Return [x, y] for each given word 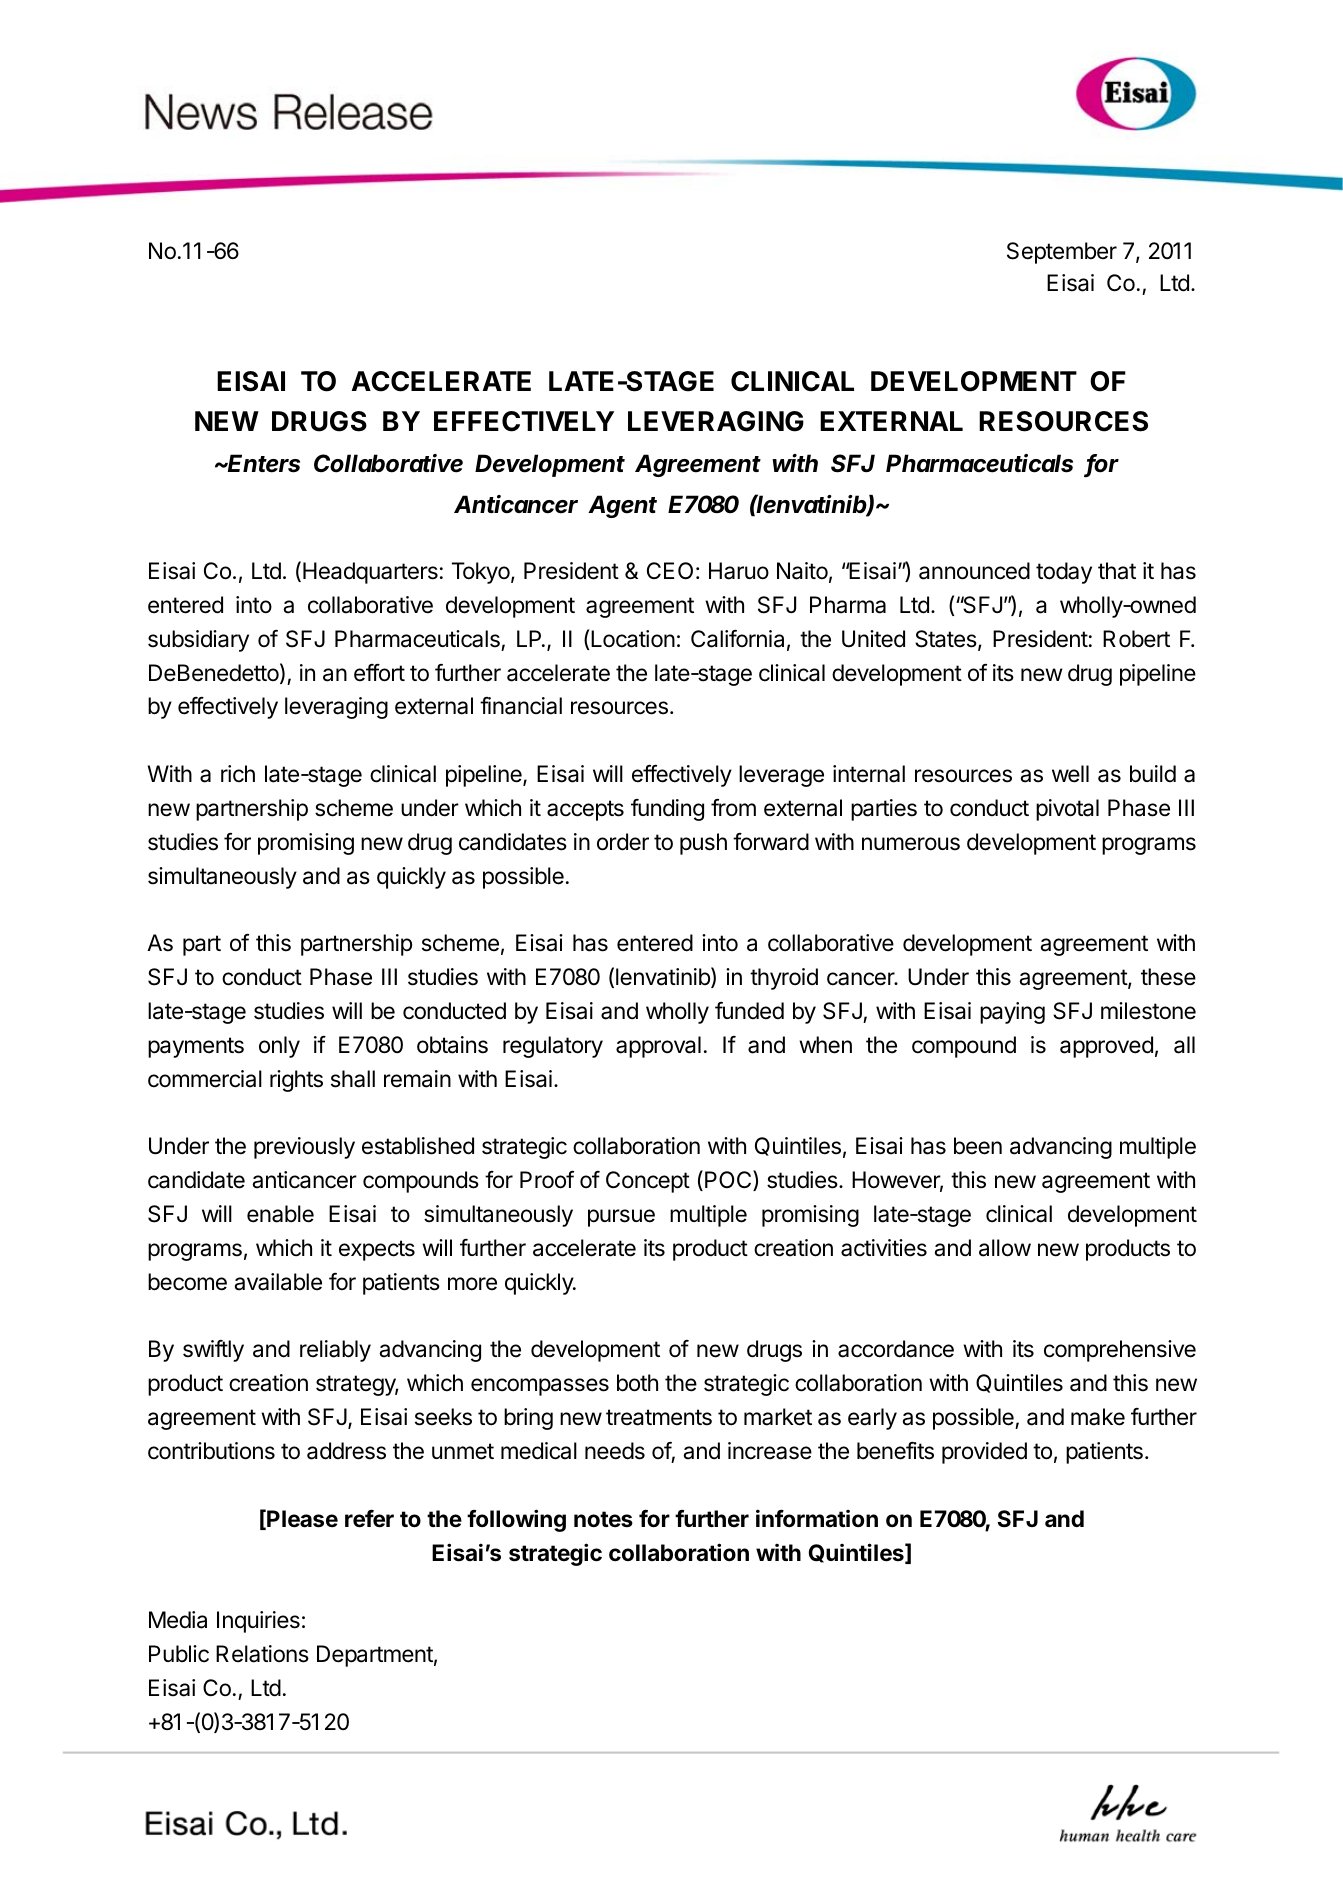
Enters [263, 463]
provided [984, 1453]
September [1062, 253]
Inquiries [258, 1622]
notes [603, 1519]
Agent [622, 506]
